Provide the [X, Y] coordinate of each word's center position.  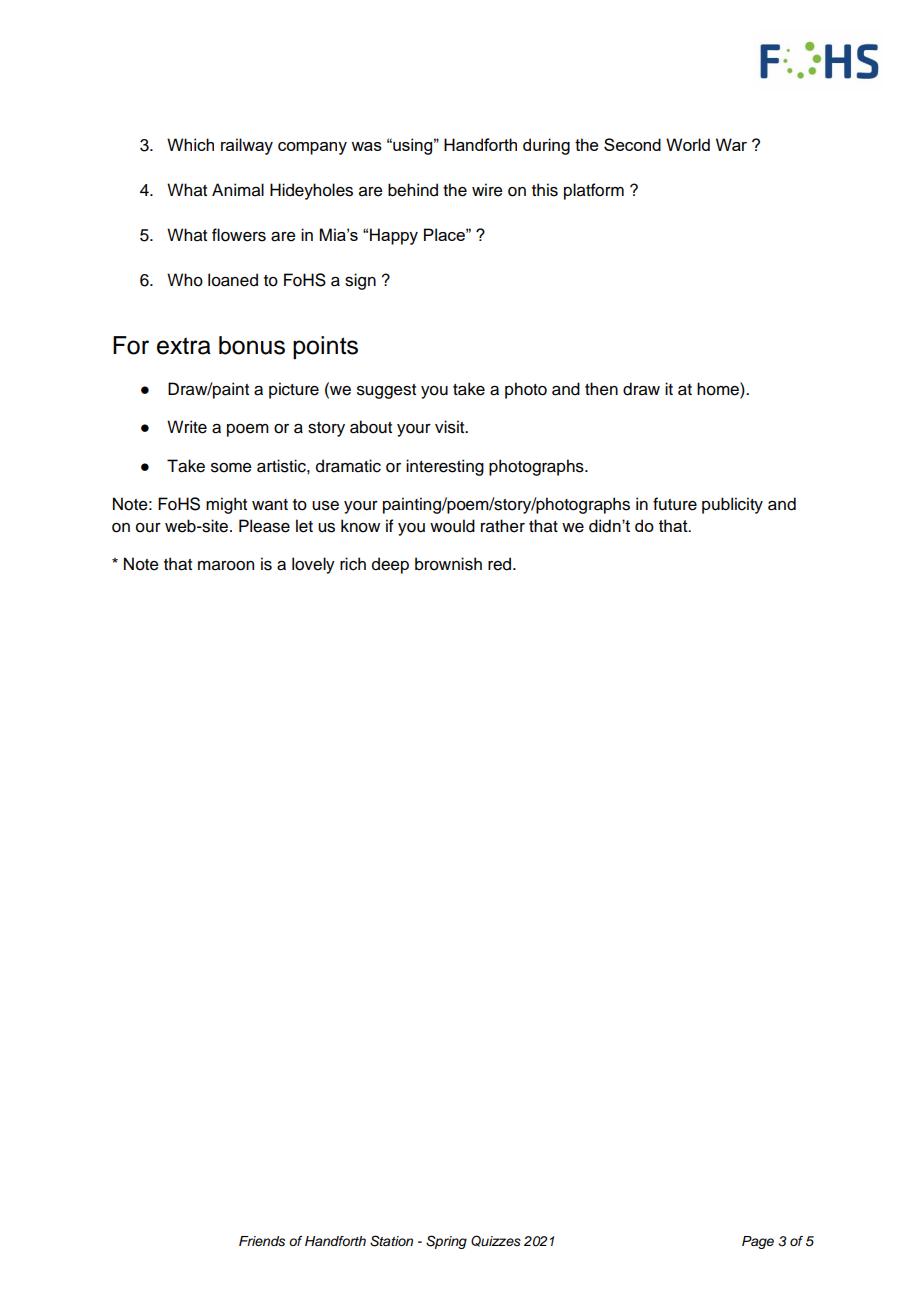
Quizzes [496, 1241]
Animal [238, 190]
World [688, 144]
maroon [226, 566]
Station [391, 1241]
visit [451, 427]
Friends [262, 1241]
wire [487, 190]
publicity [732, 505]
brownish [448, 564]
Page [758, 1242]
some [231, 468]
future [675, 504]
